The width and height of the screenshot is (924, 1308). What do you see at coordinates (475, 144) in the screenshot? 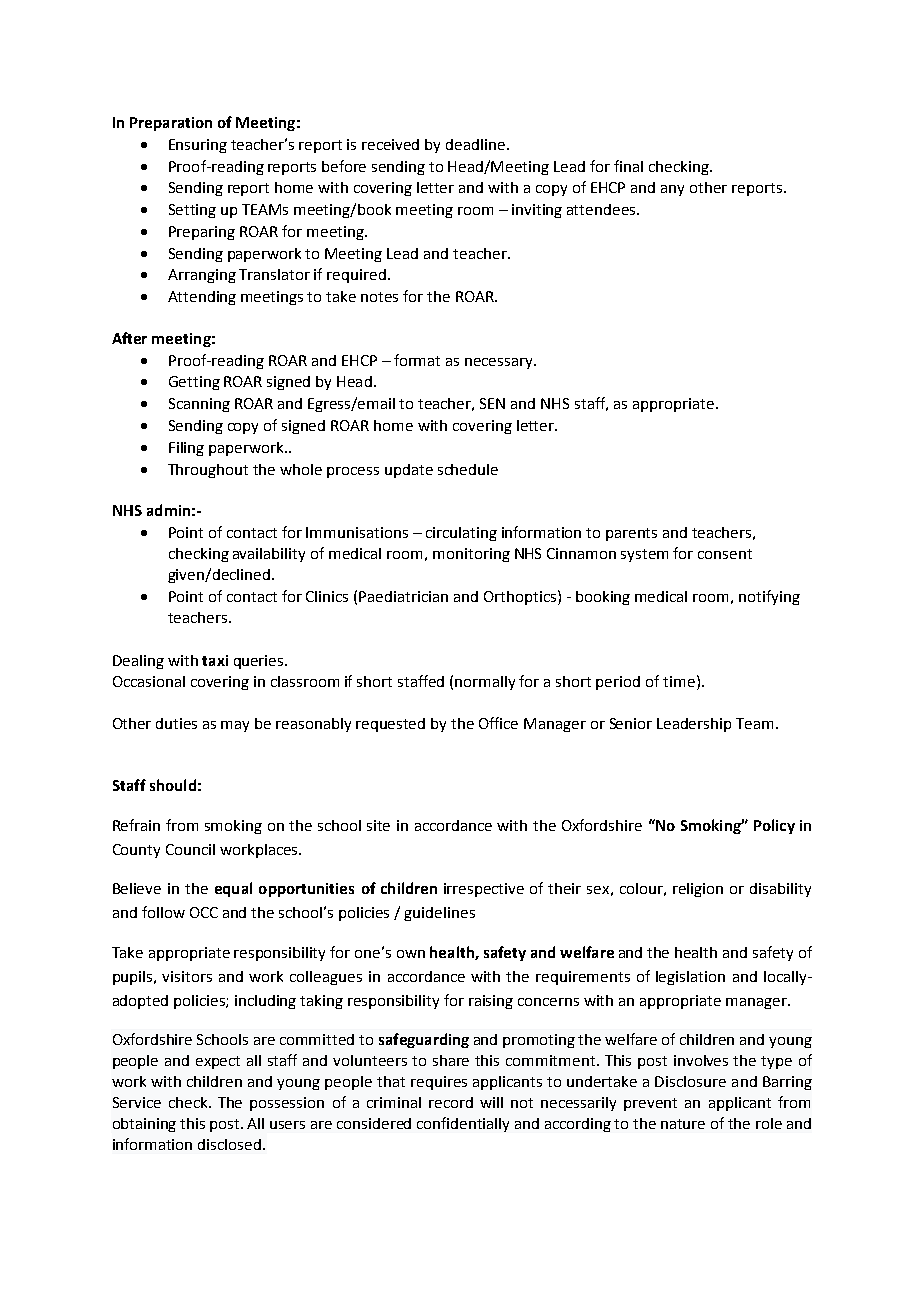
I see `deadline` at bounding box center [475, 144].
